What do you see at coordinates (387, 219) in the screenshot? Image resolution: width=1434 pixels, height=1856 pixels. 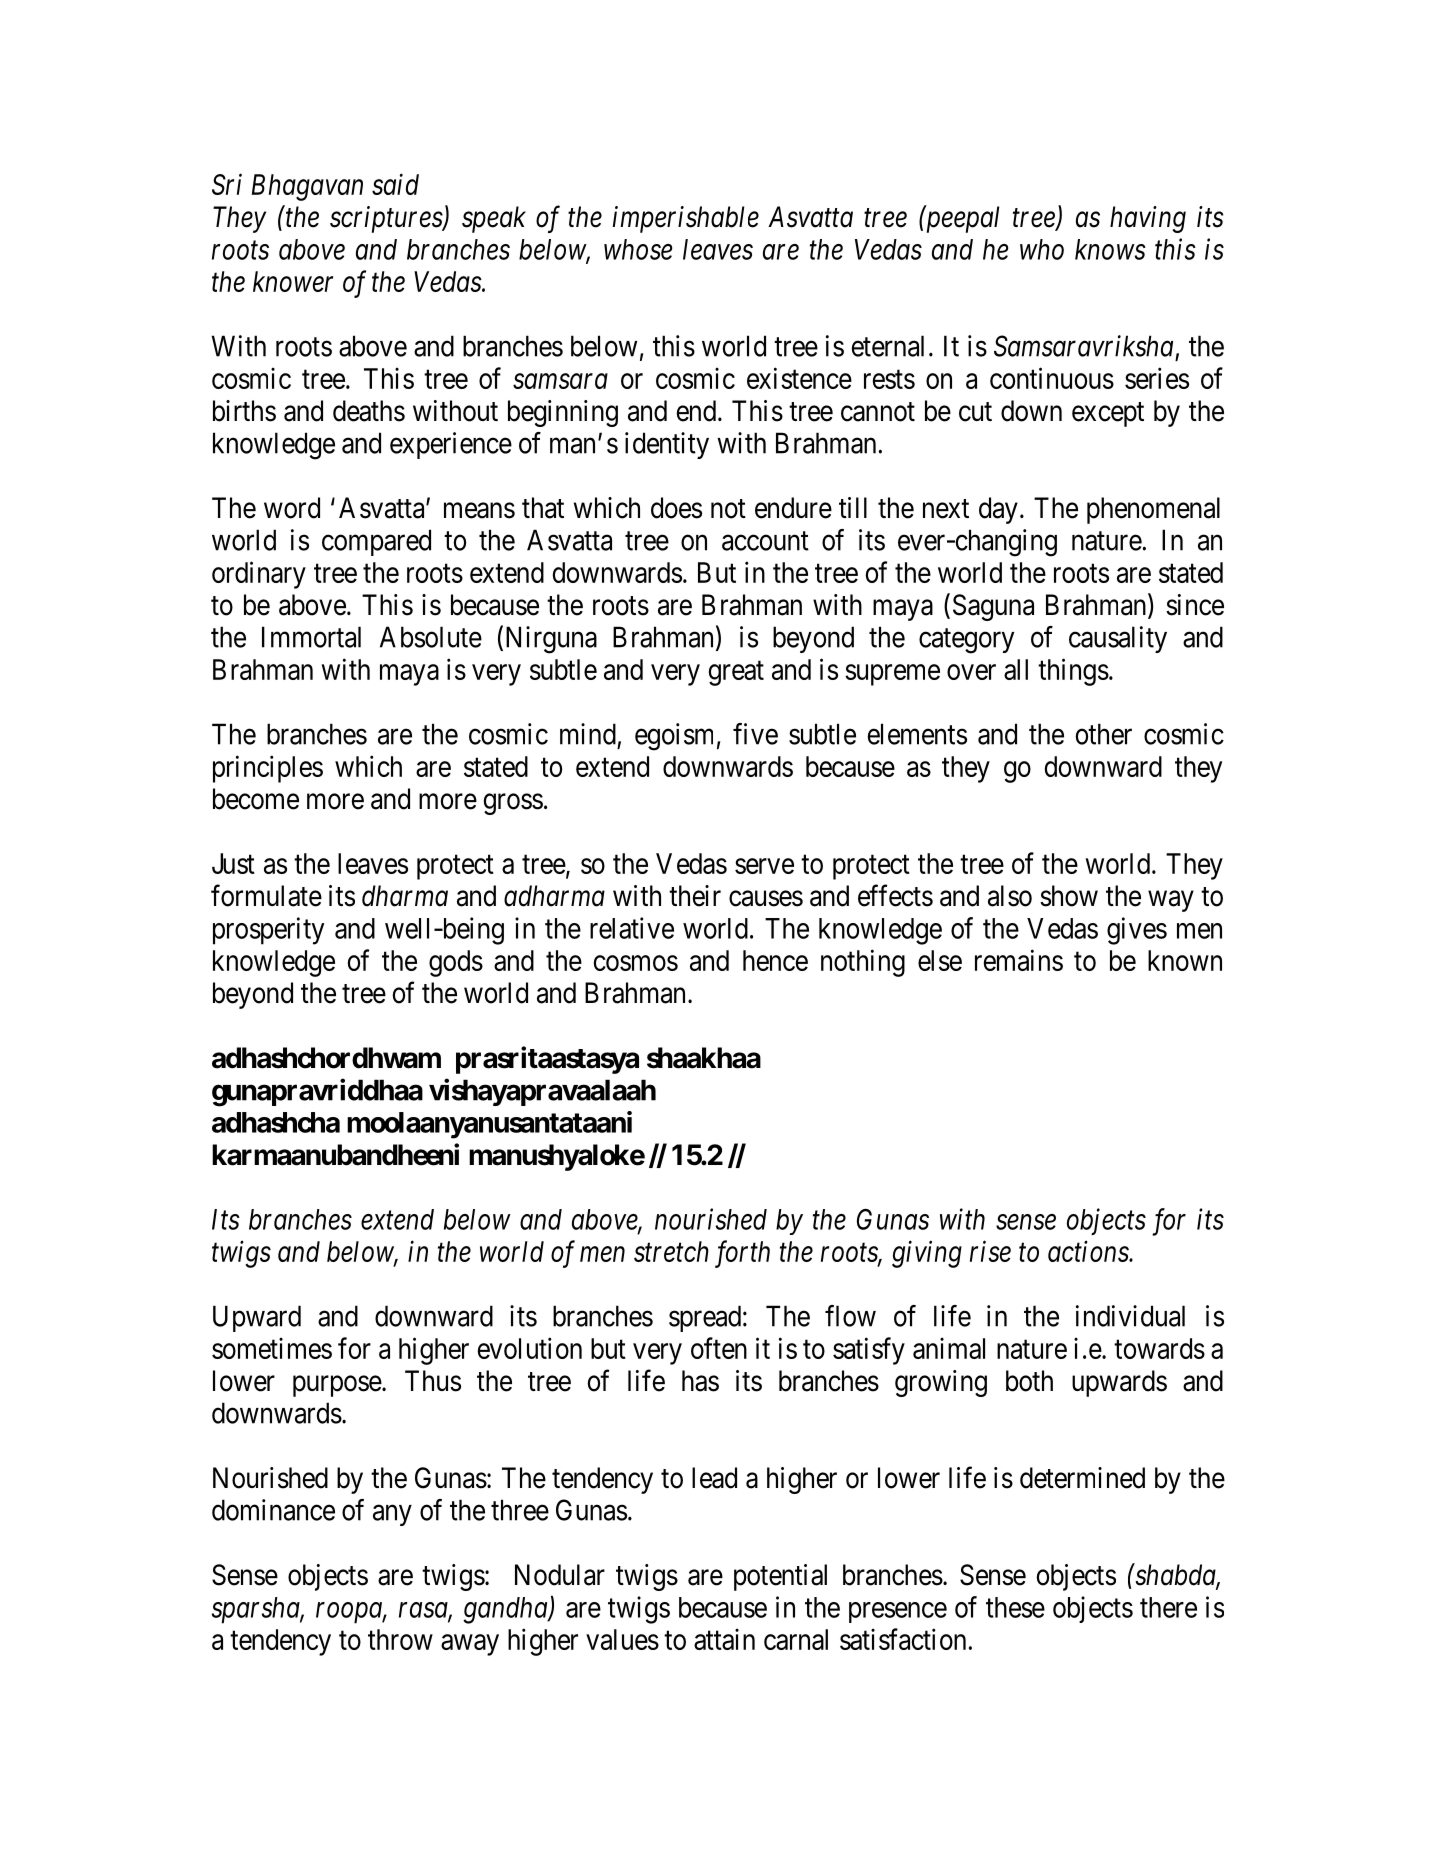 I see `scriptures` at bounding box center [387, 219].
